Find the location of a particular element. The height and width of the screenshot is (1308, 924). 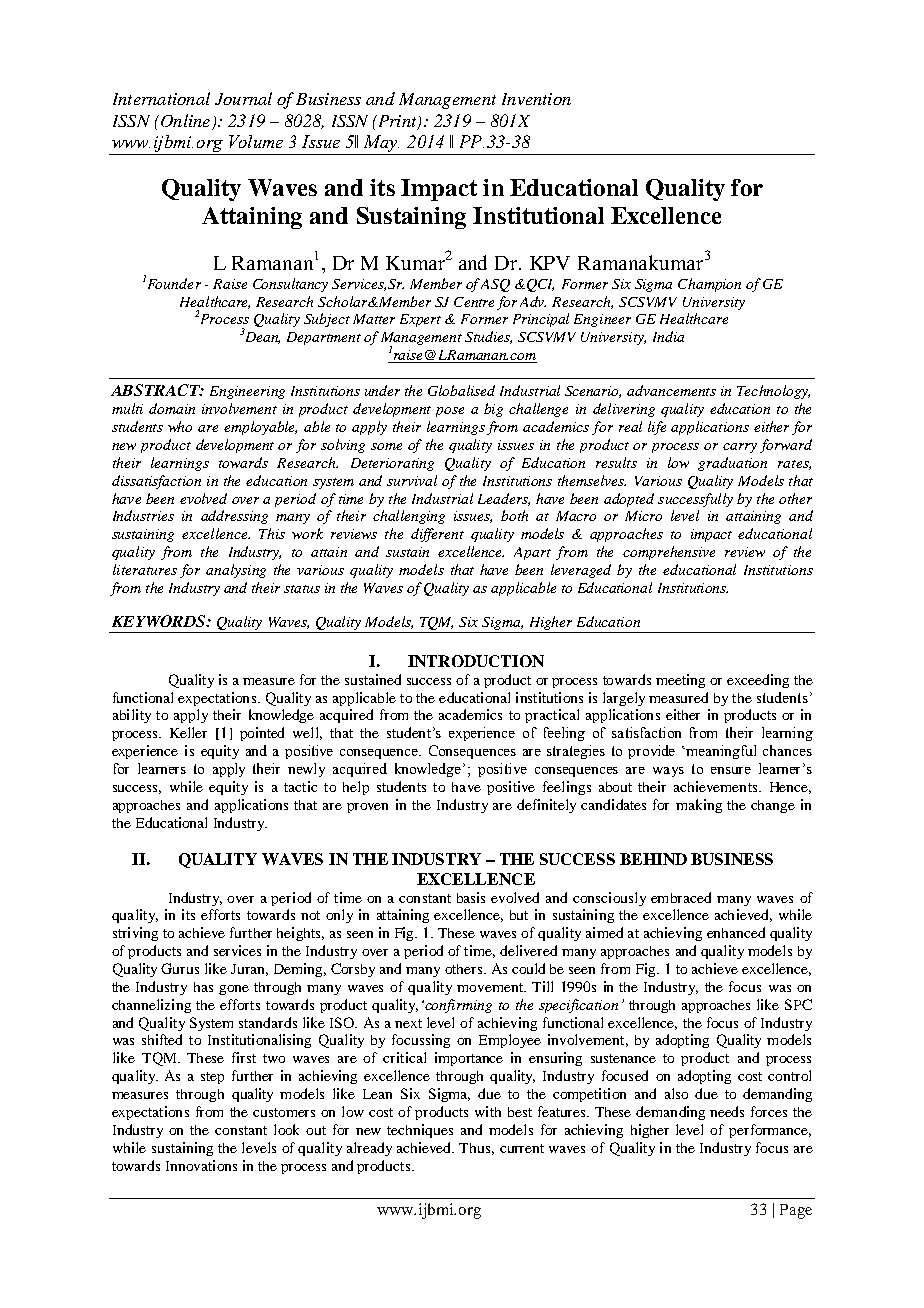

INTRODUCTION is located at coordinates (476, 661).
